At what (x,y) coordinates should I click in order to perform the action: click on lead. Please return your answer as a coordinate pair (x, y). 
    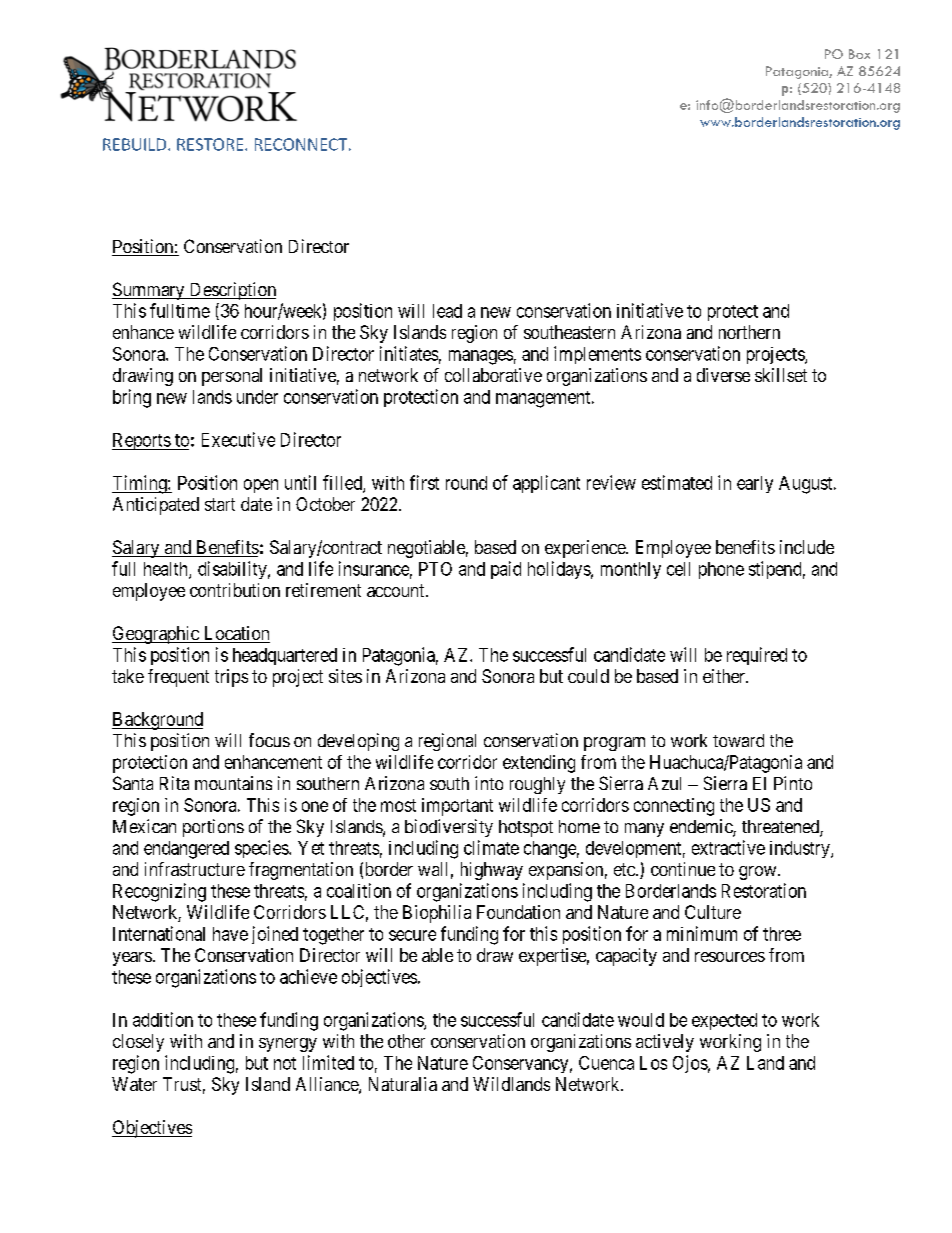
    Looking at the image, I should click on (447, 311).
